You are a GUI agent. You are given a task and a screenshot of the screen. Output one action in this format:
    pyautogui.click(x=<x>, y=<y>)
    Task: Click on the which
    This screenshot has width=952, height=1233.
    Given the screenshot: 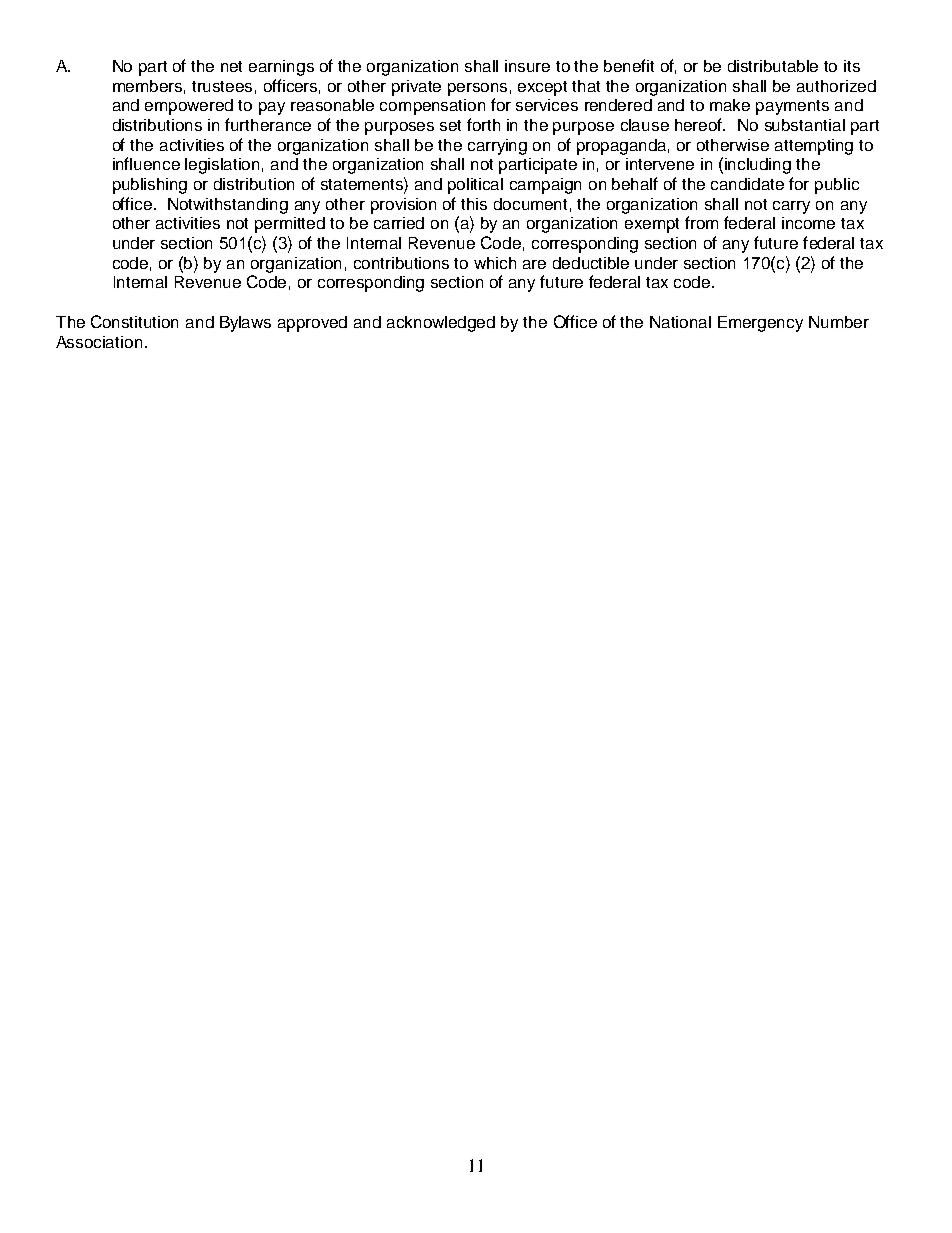 What is the action you would take?
    pyautogui.click(x=495, y=263)
